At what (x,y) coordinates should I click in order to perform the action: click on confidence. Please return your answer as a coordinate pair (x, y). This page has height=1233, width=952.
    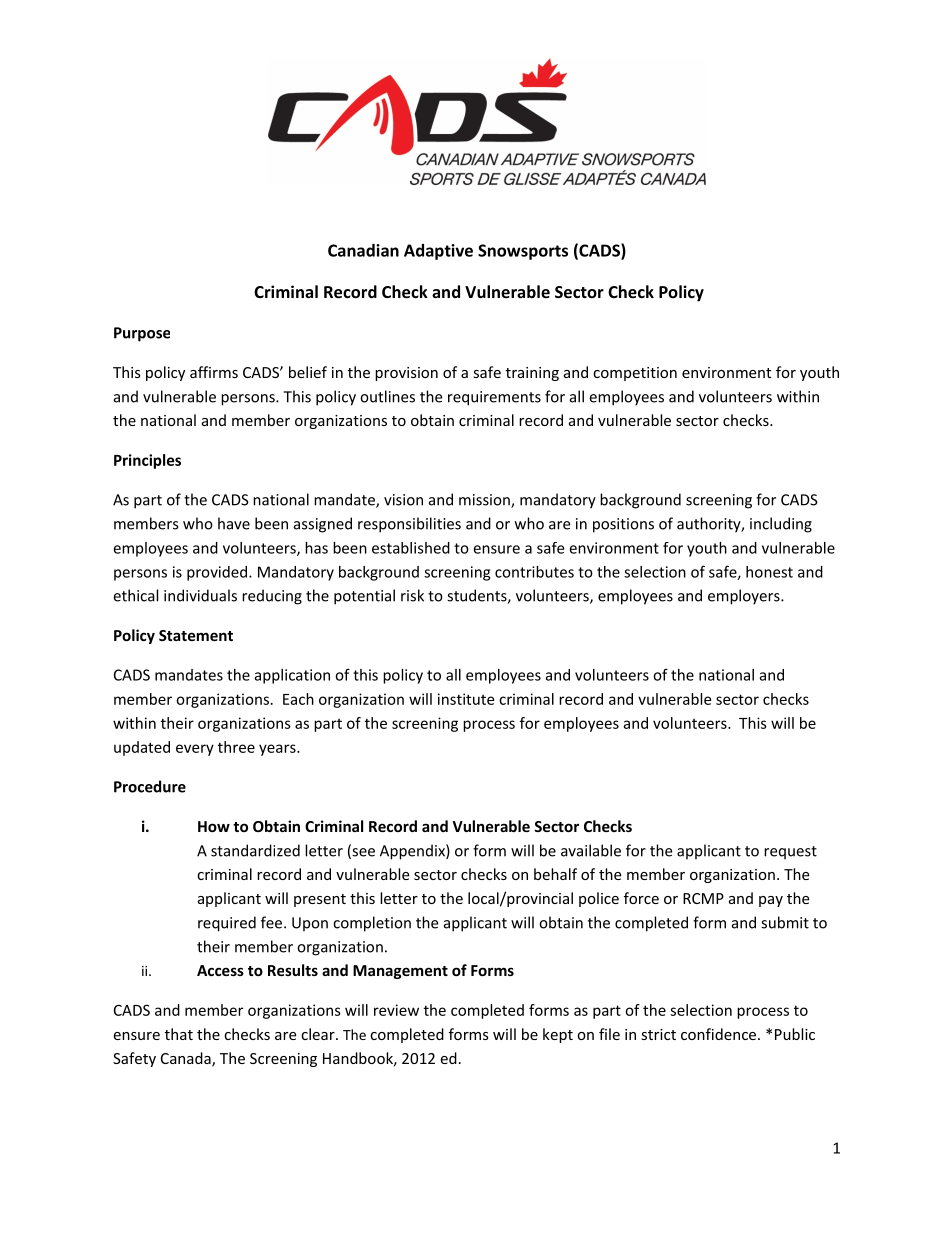
    Looking at the image, I should click on (720, 1034).
